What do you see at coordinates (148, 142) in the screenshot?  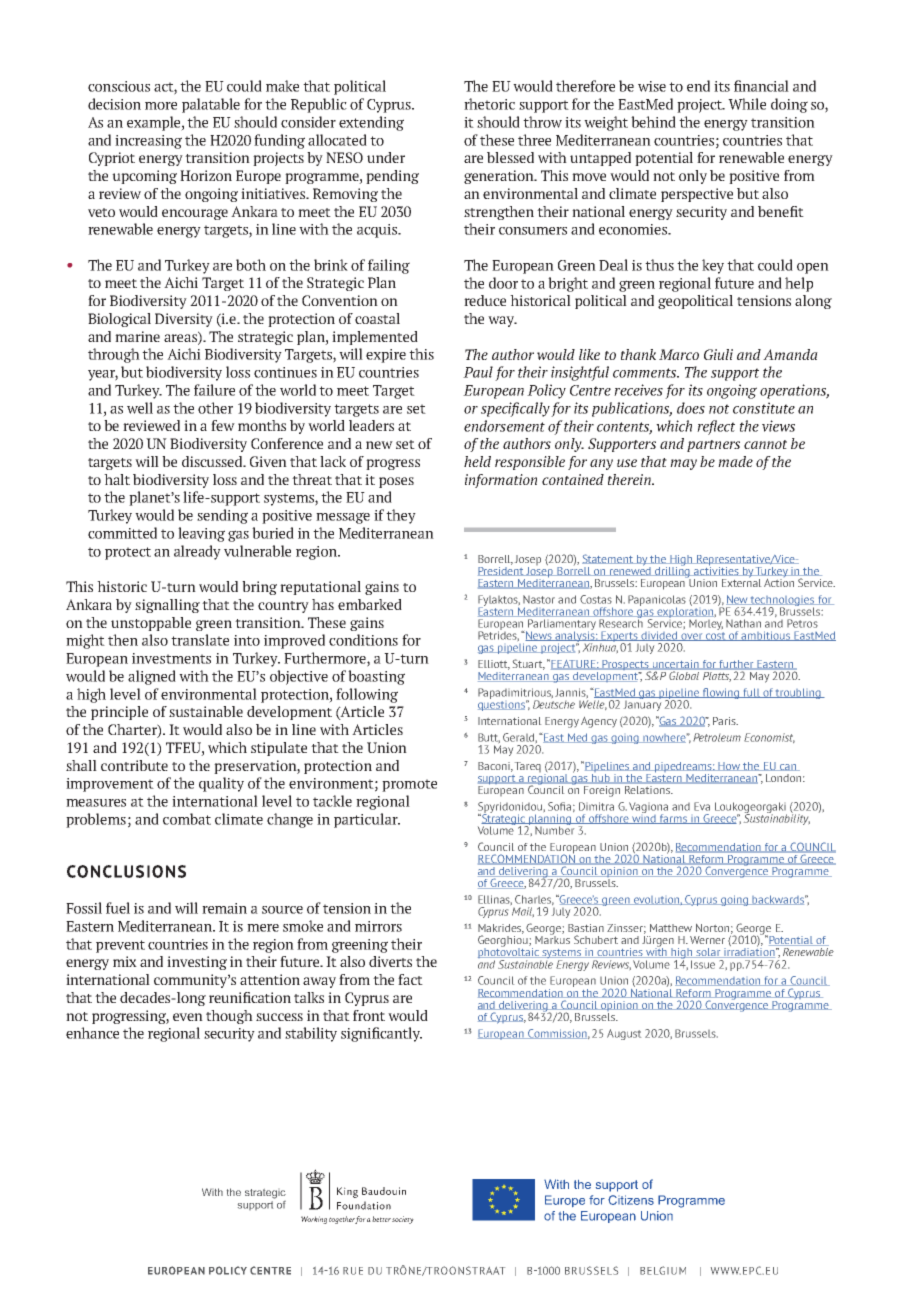 I see `increasing` at bounding box center [148, 142].
